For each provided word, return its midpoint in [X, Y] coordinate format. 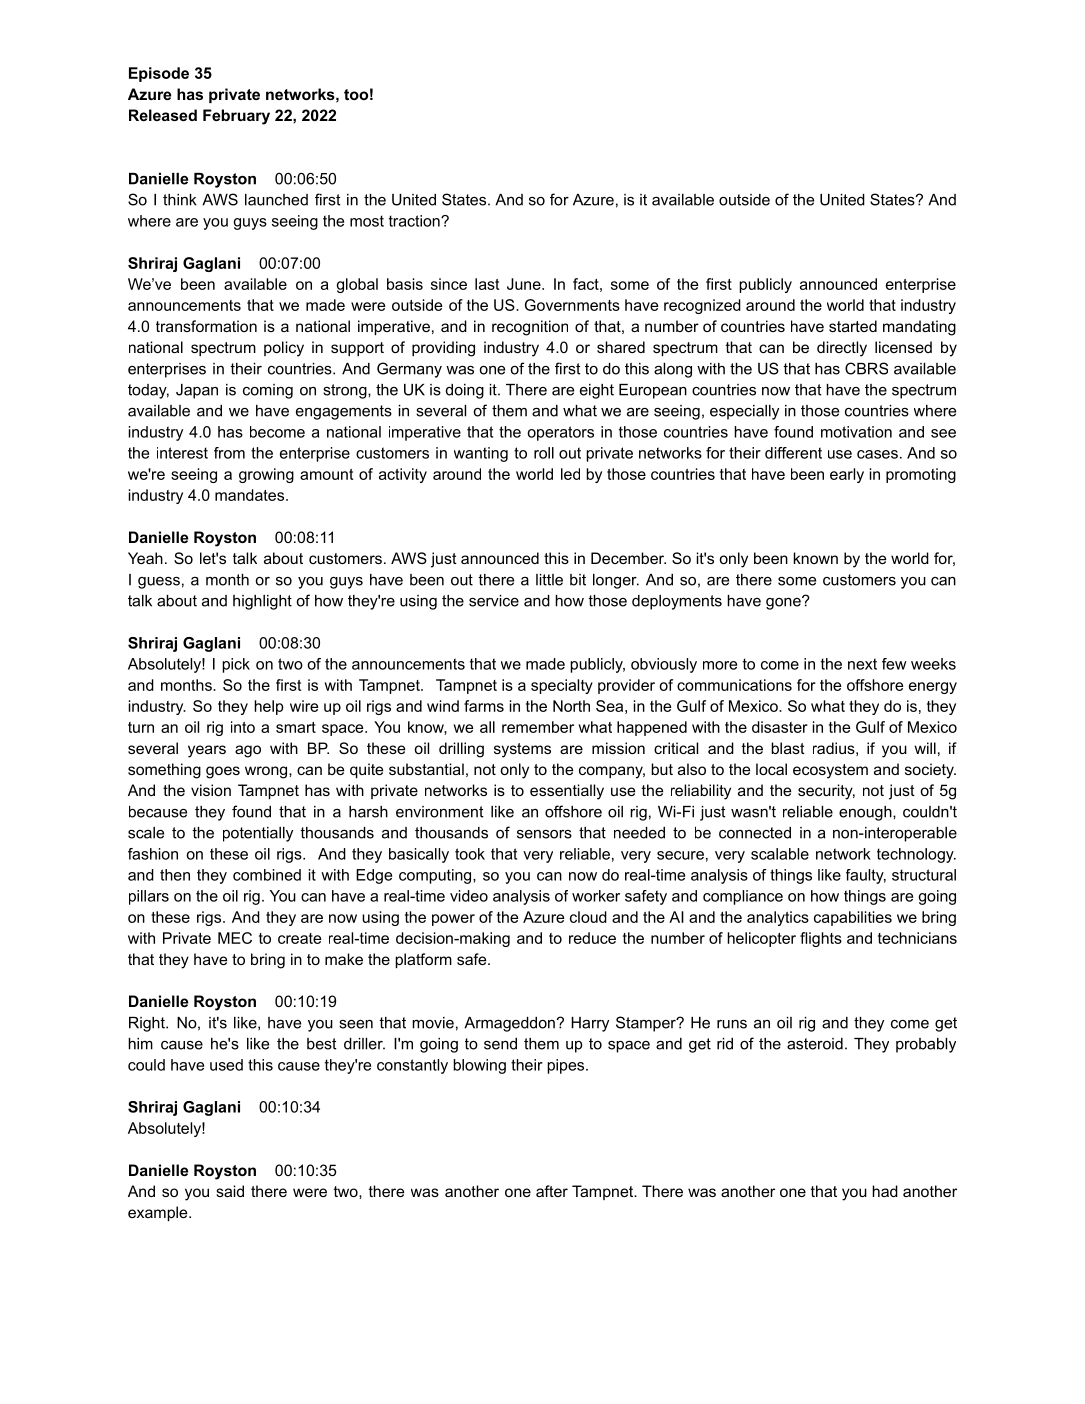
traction [415, 221]
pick [236, 665]
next [862, 664]
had [885, 1191]
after [552, 1191]
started [853, 326]
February [236, 117]
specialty [562, 686]
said [230, 1191]
